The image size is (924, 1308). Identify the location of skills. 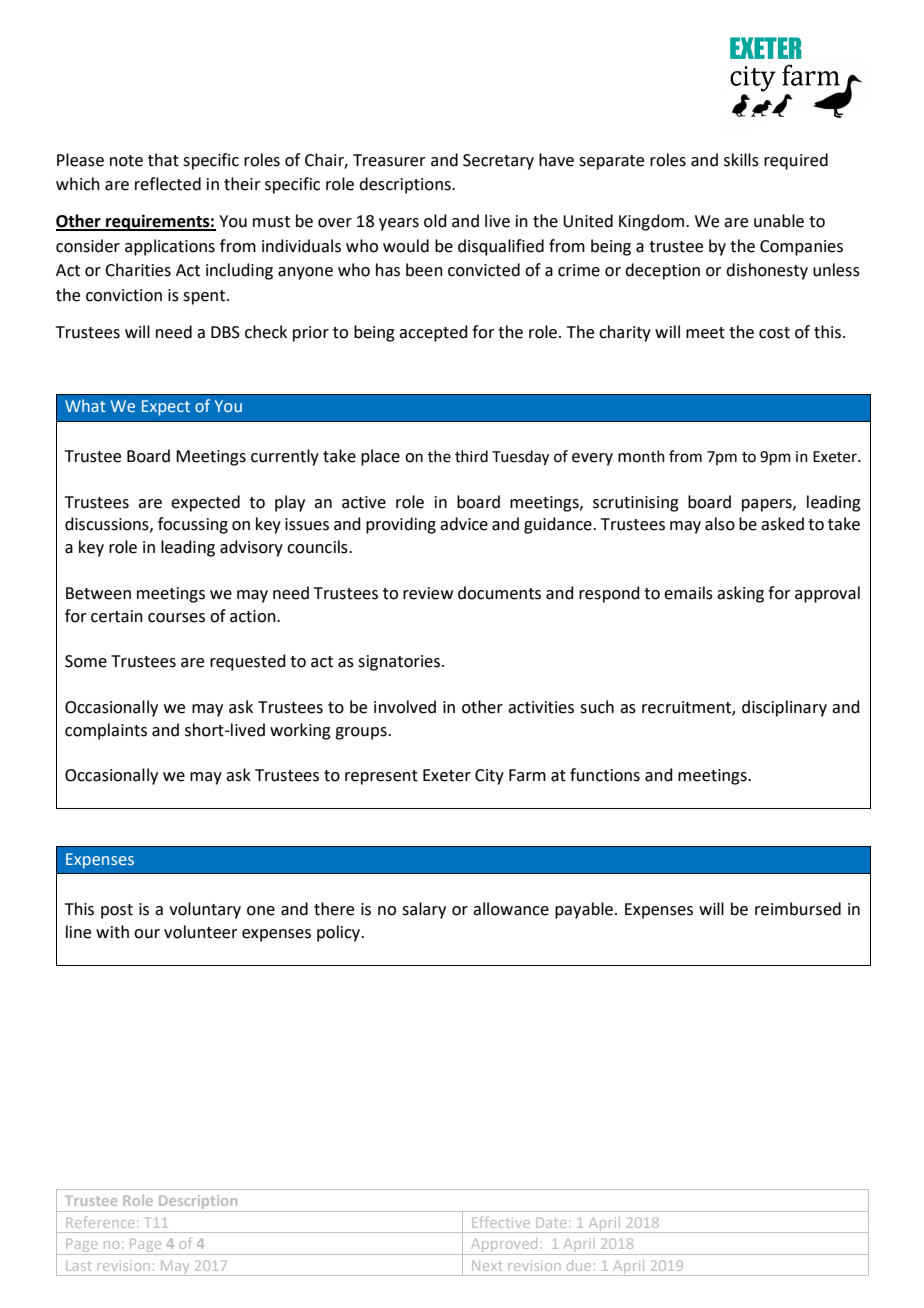
(741, 160).
